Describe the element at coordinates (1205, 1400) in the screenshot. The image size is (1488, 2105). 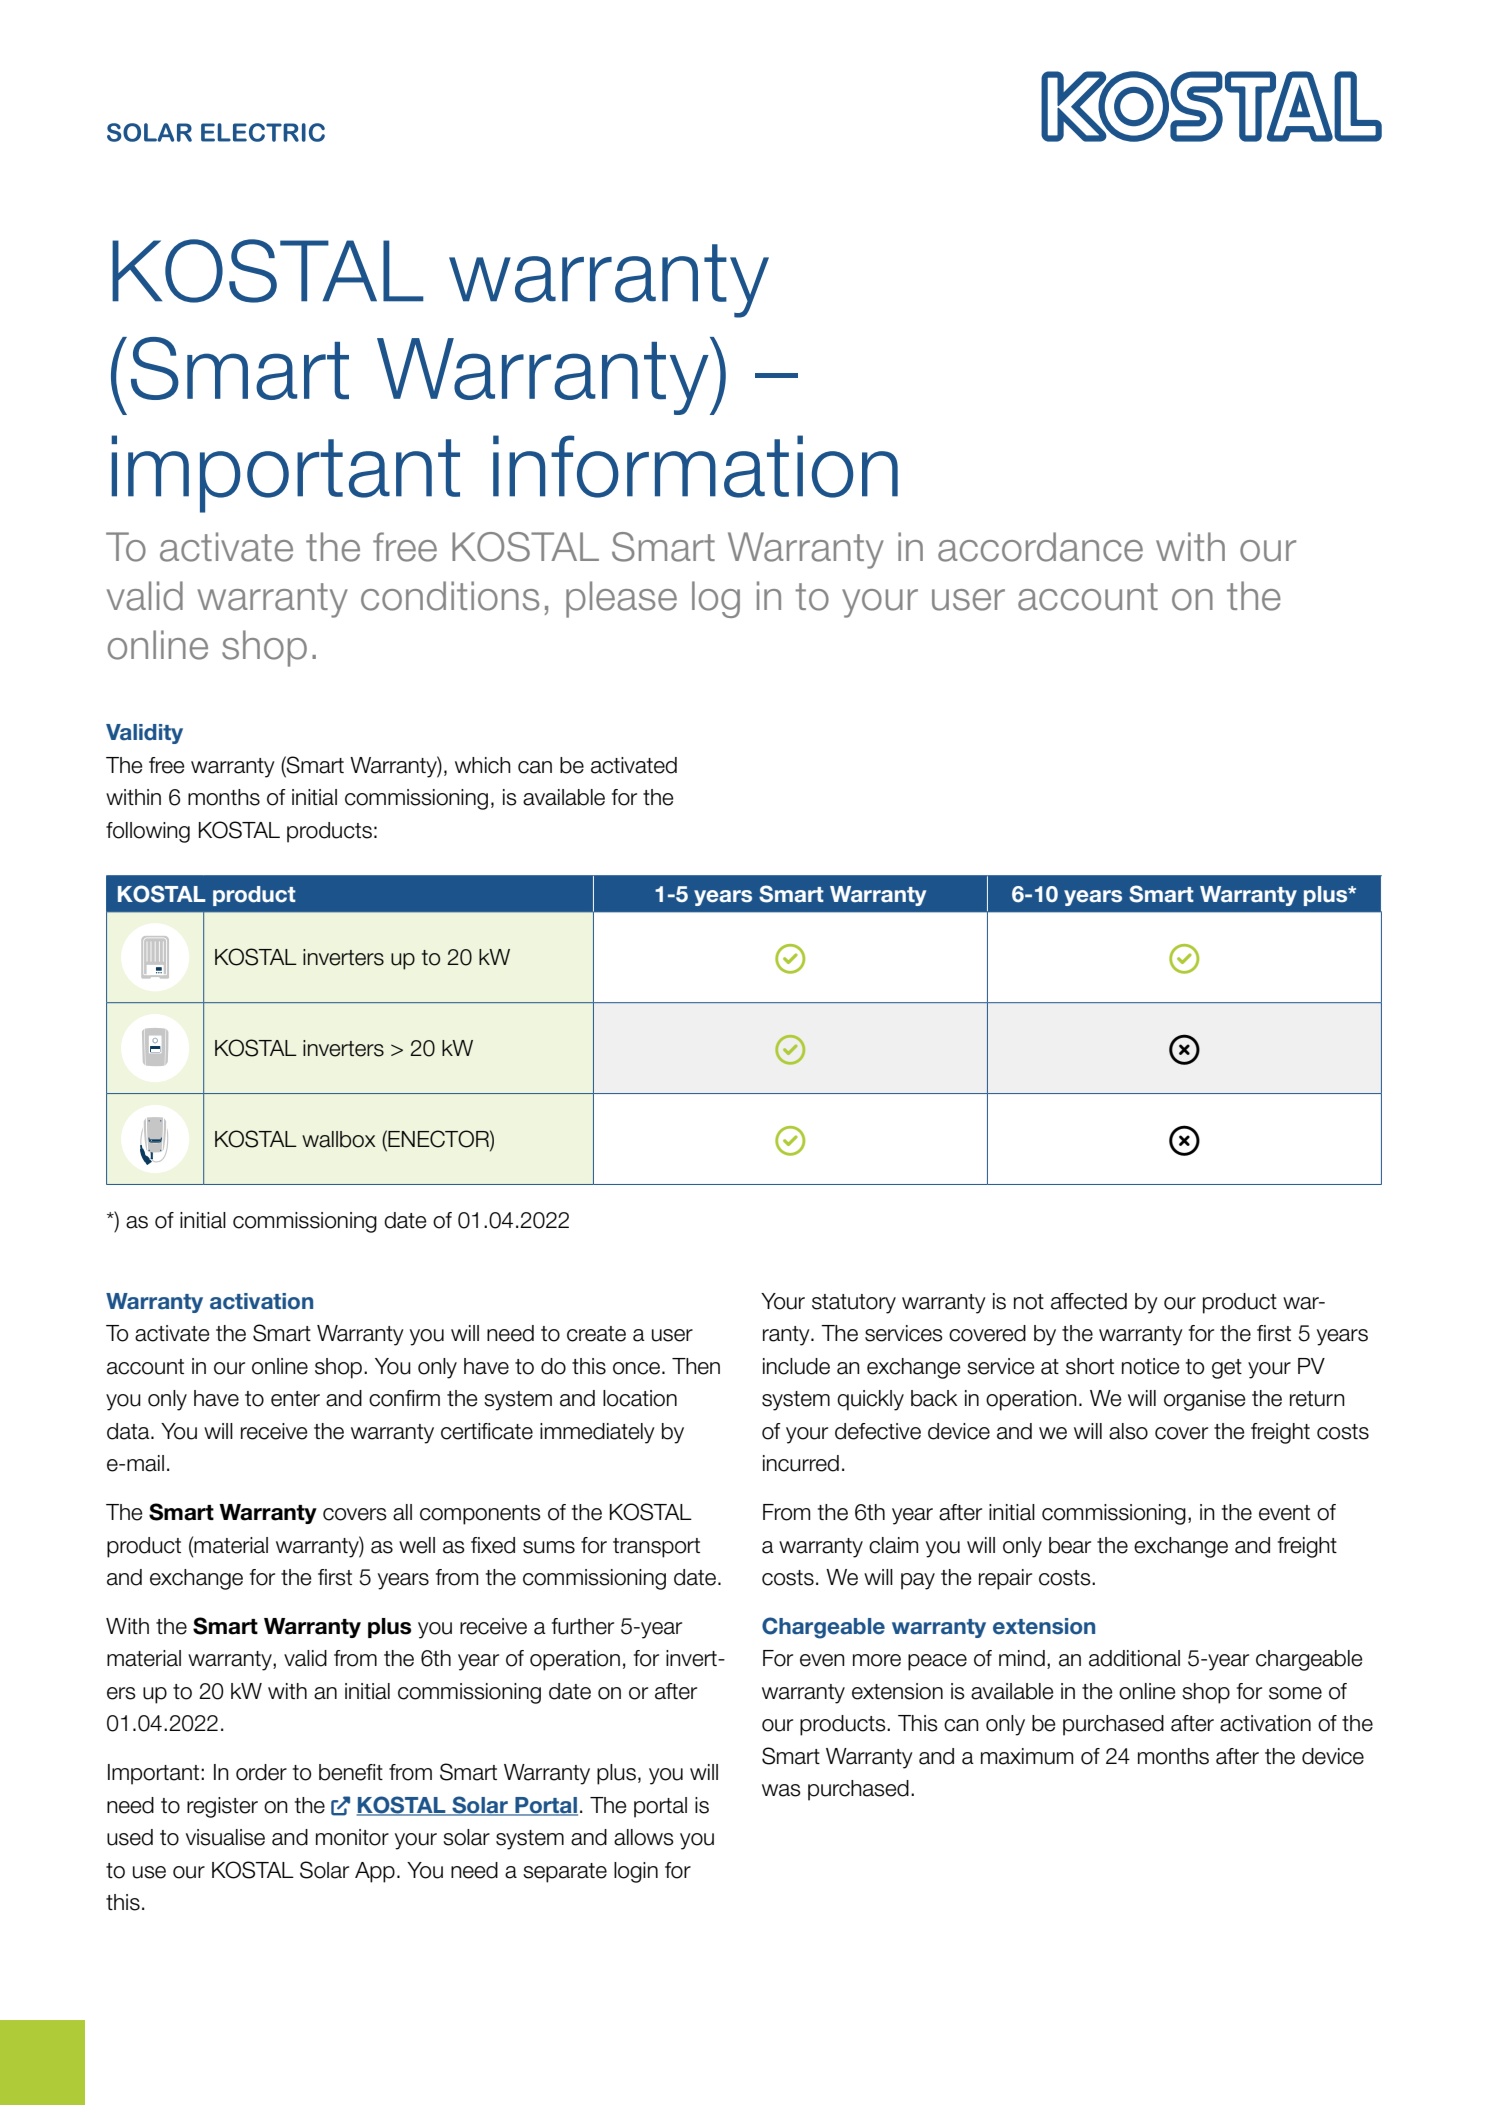
I see `organise` at that location.
